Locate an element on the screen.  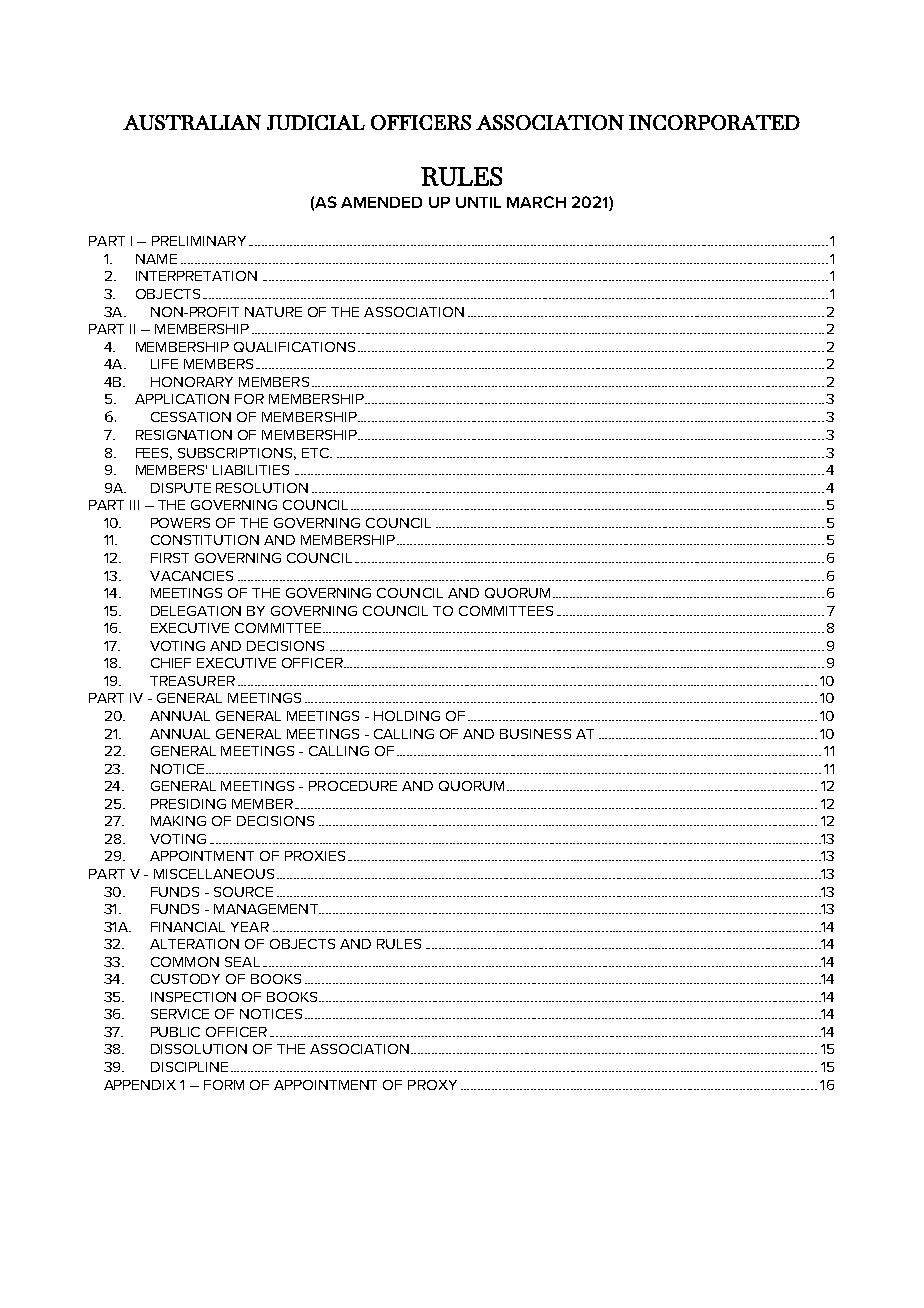
INCORPORATED is located at coordinates (714, 122).
